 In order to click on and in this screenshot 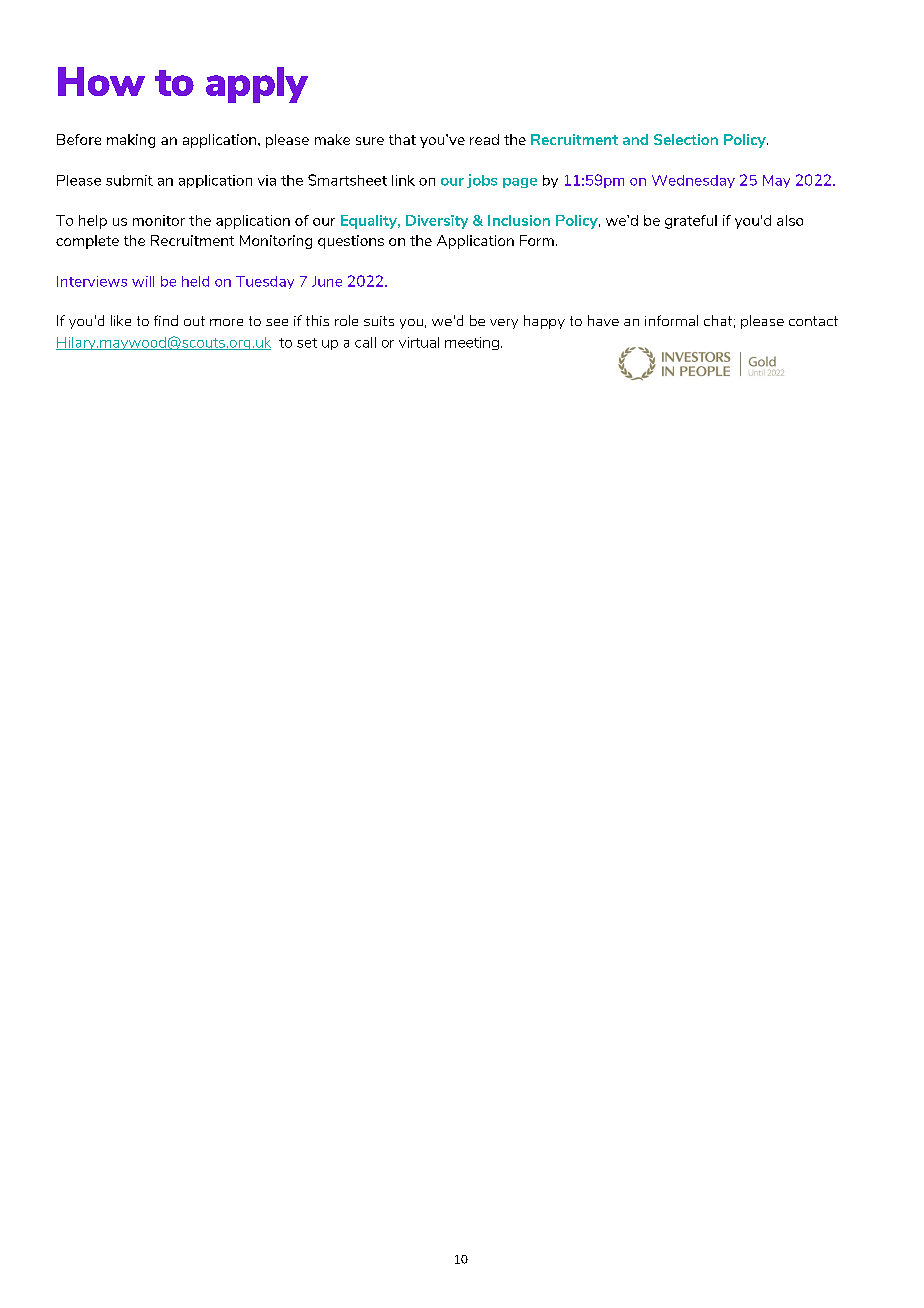, I will do `click(635, 139)`.
